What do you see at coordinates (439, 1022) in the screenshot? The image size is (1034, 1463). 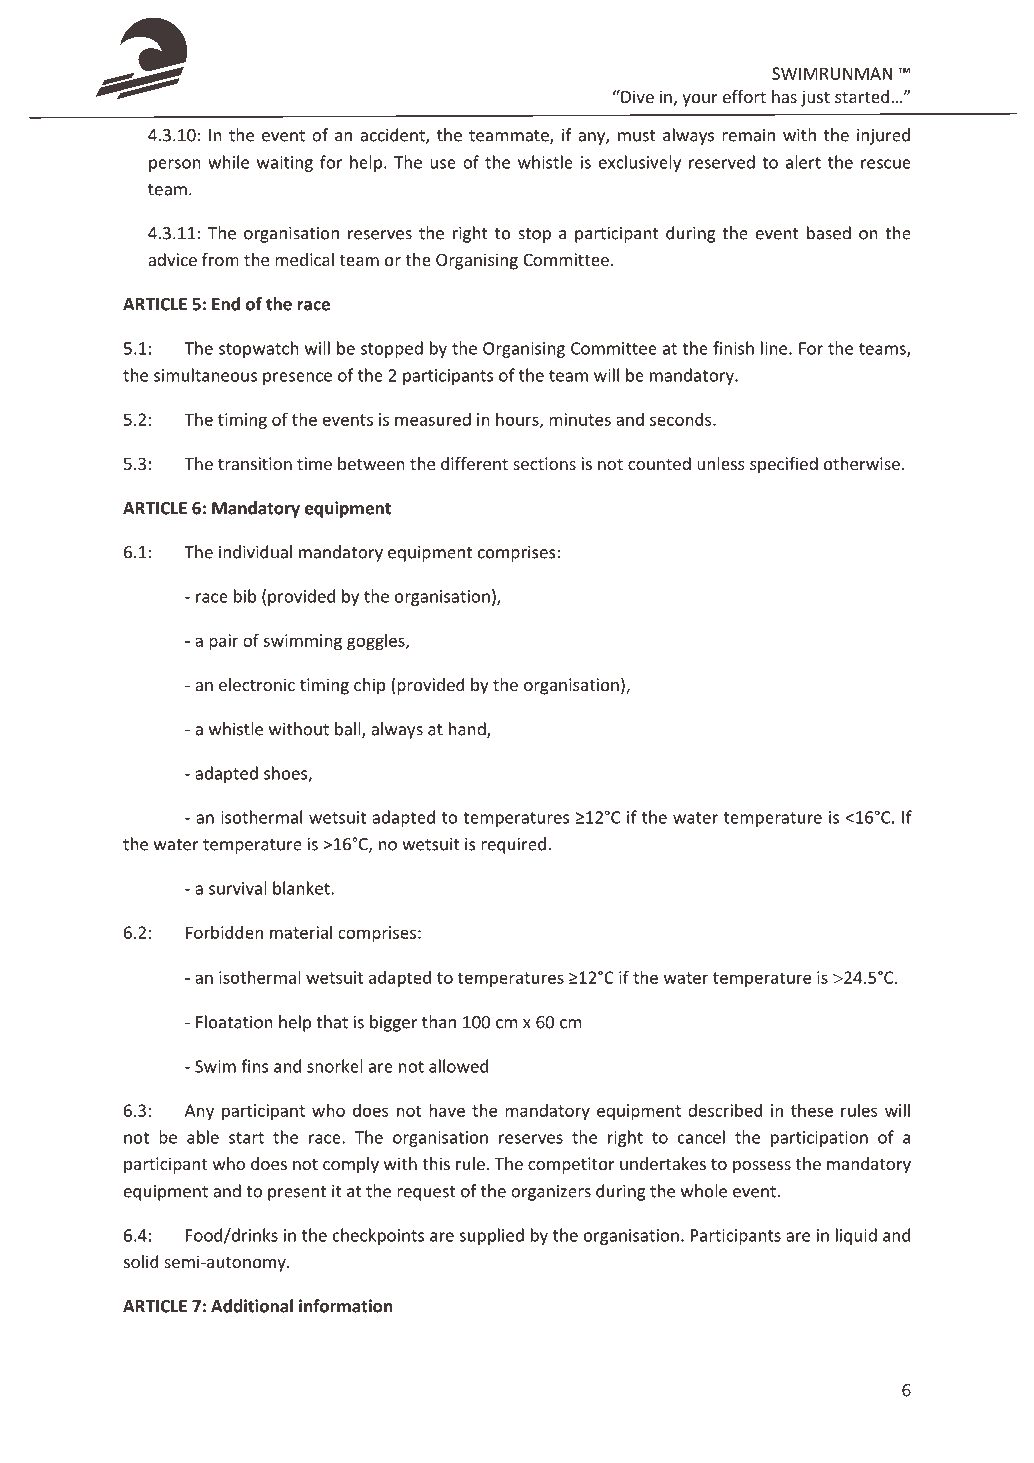 I see `than` at bounding box center [439, 1022].
